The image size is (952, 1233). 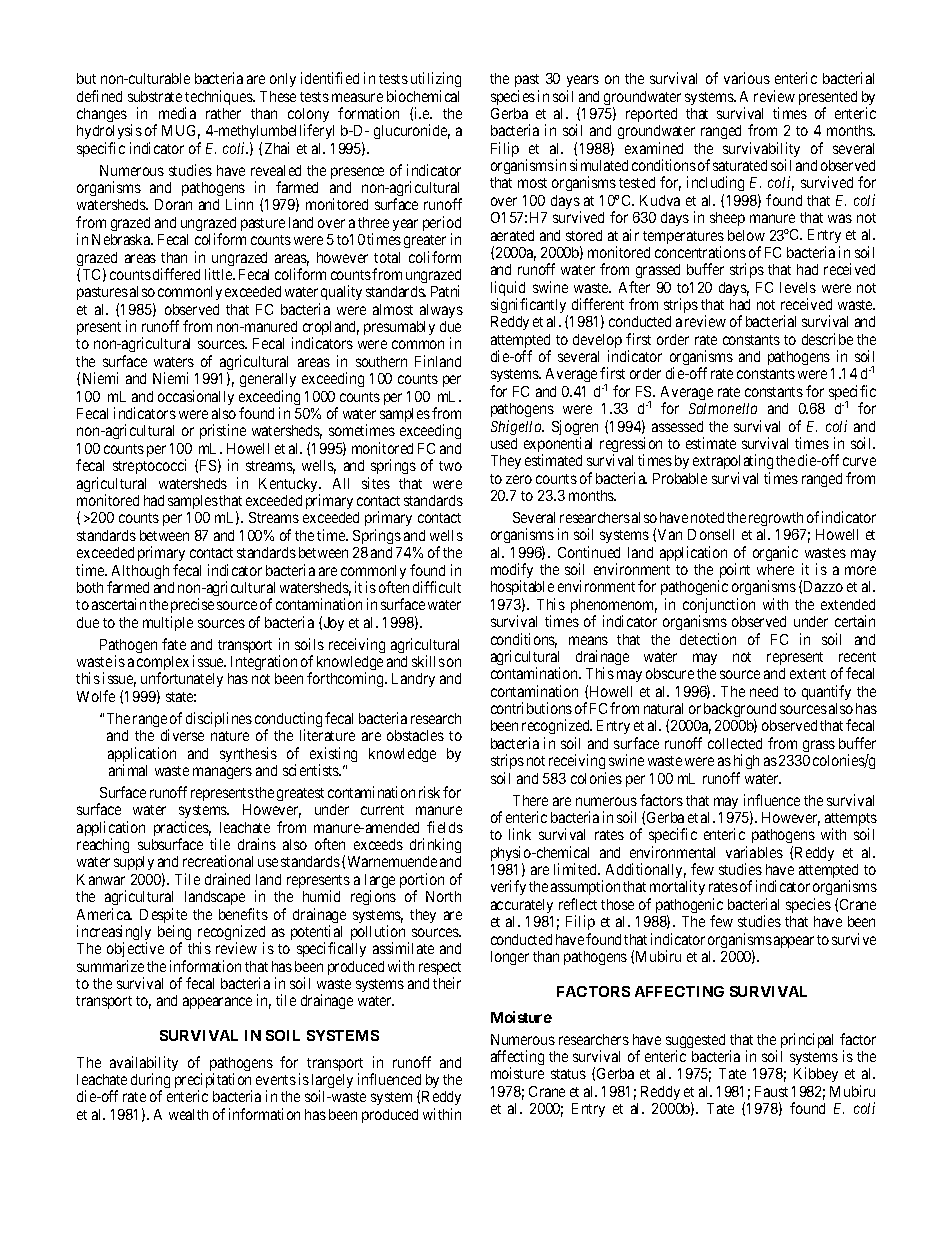 I want to click on media, so click(x=177, y=113).
